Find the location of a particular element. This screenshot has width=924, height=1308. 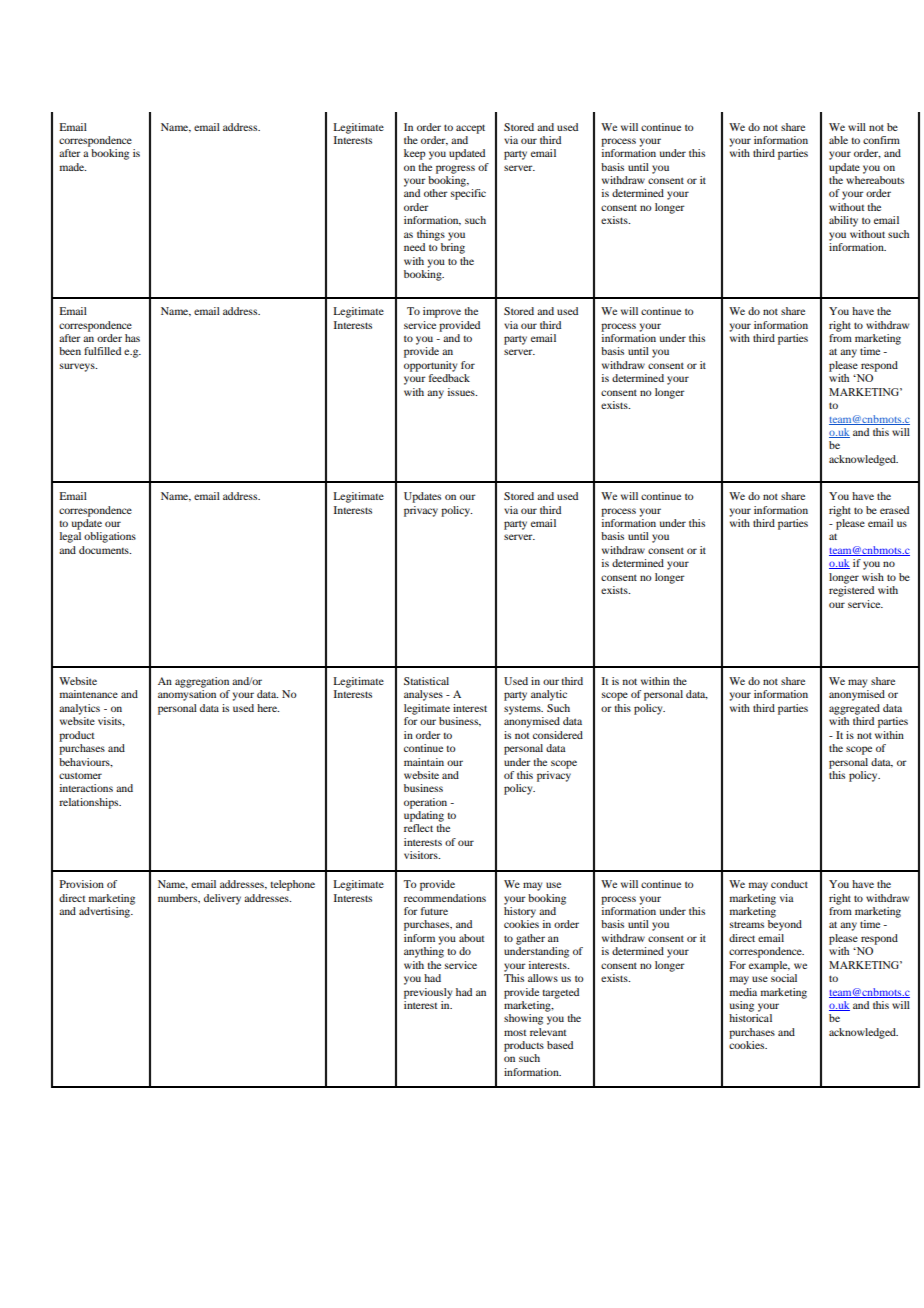

documents is located at coordinates (105, 550).
